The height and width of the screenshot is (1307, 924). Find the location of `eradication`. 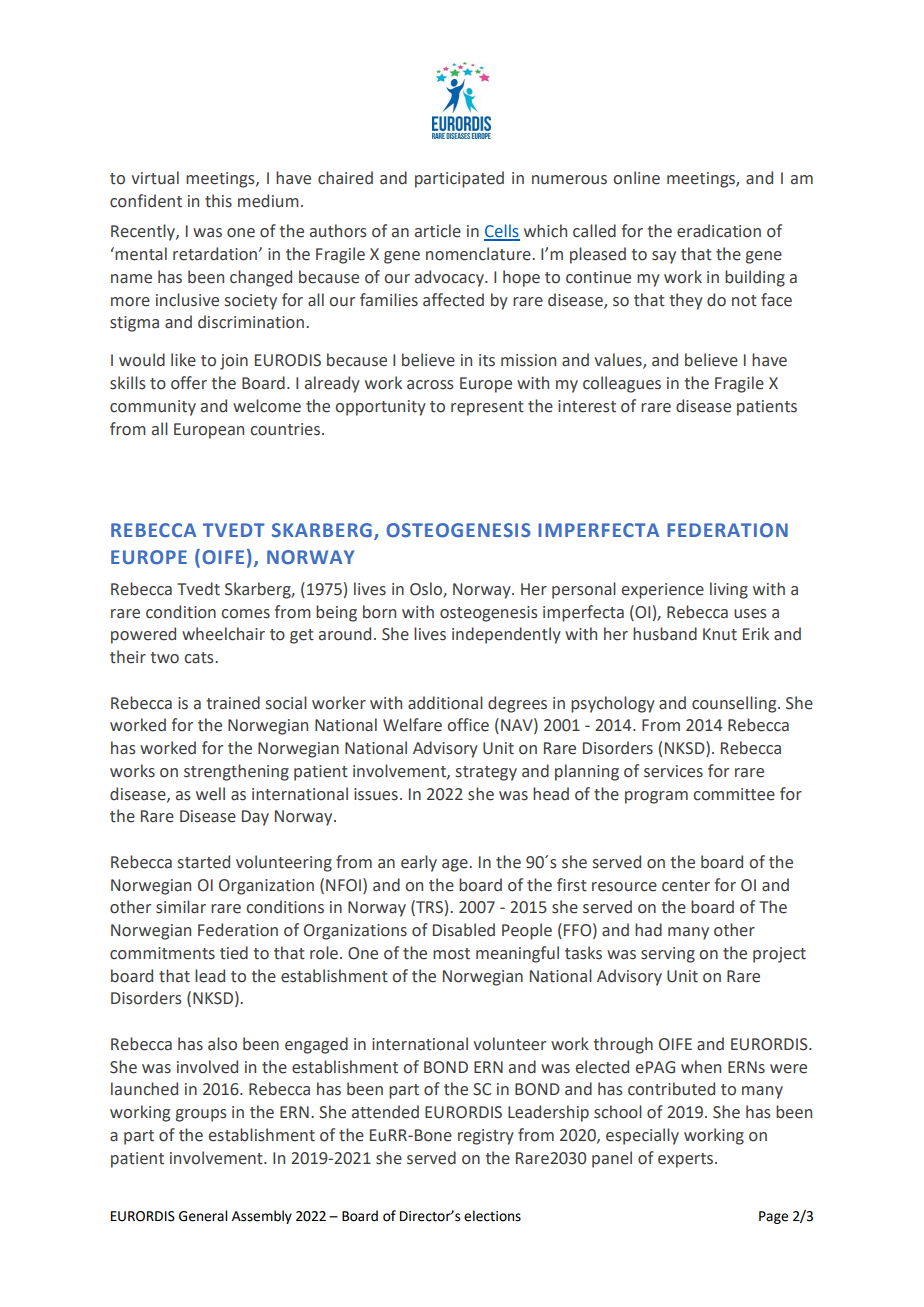

eradication is located at coordinates (719, 231).
